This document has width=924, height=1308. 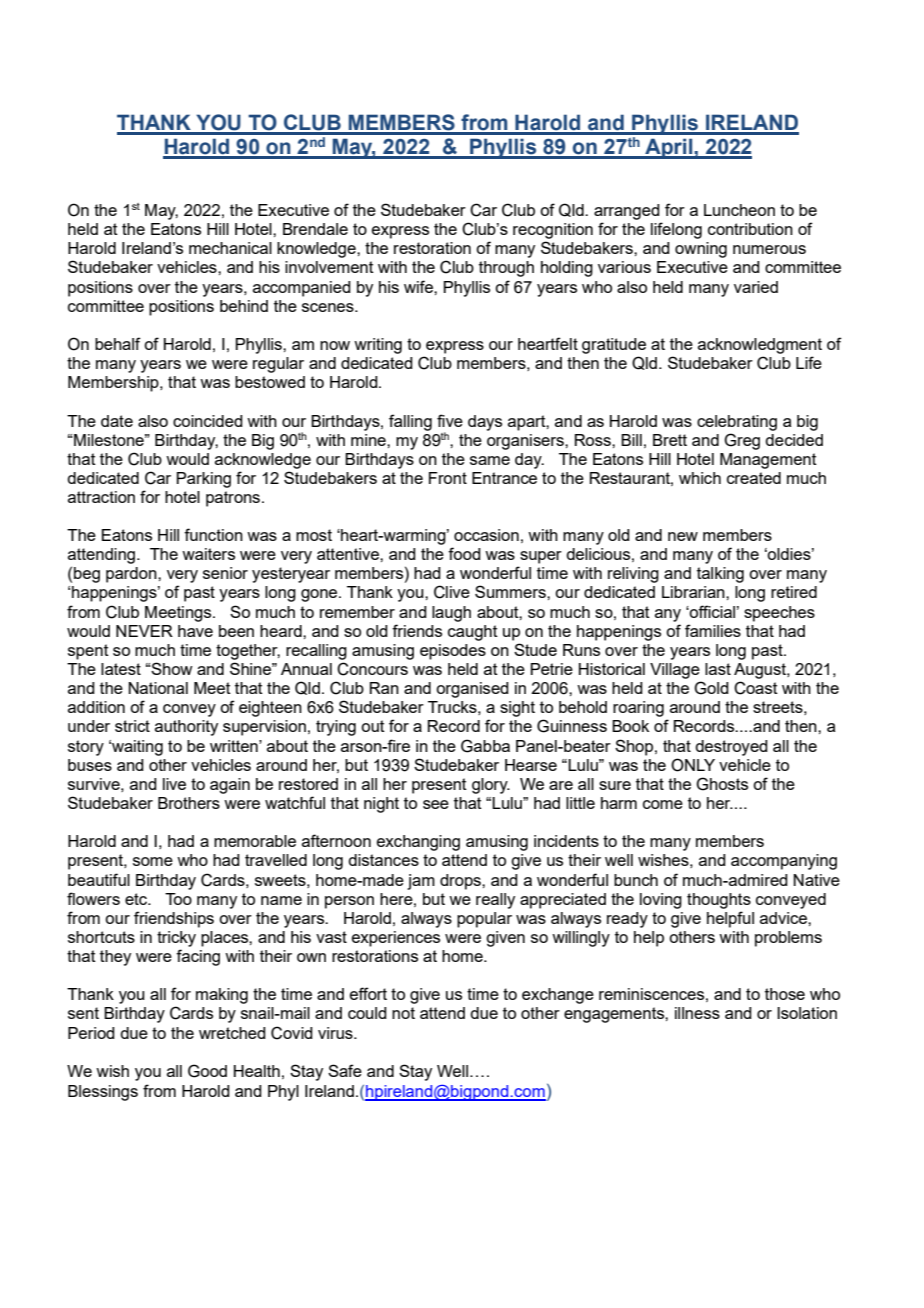 I want to click on last, so click(x=718, y=669).
